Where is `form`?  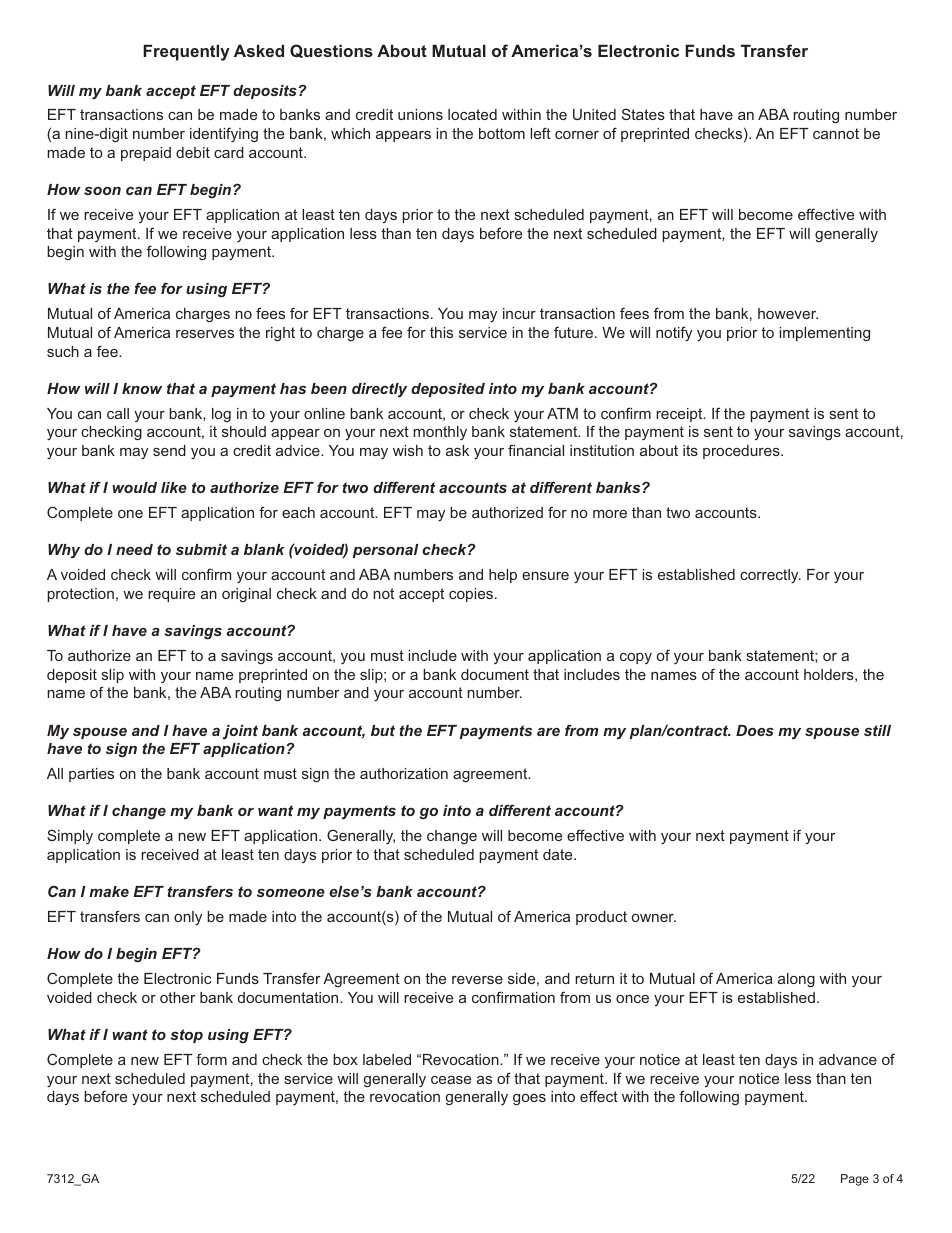 form is located at coordinates (211, 1059).
